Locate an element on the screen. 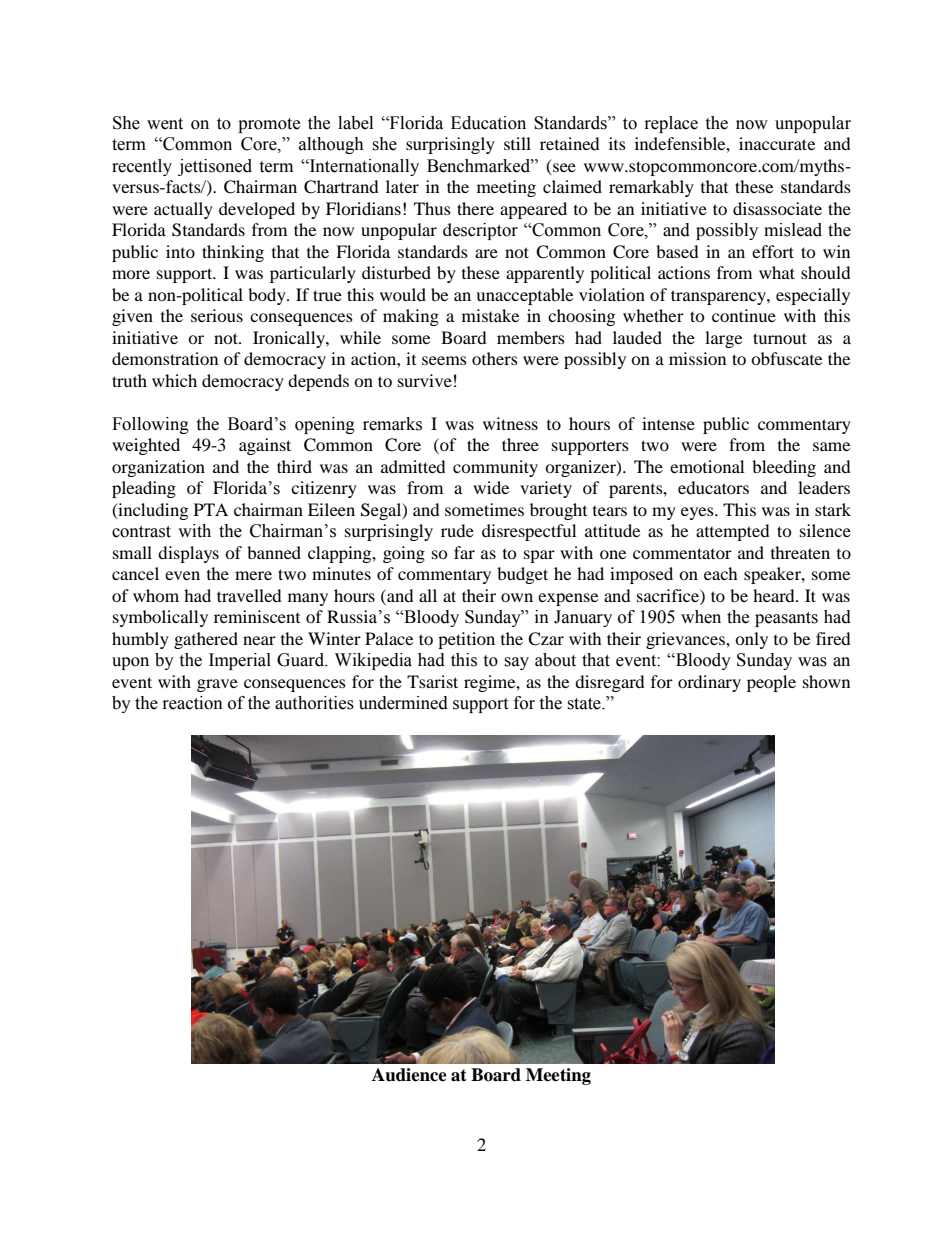 The image size is (952, 1233). which is located at coordinates (174, 380).
